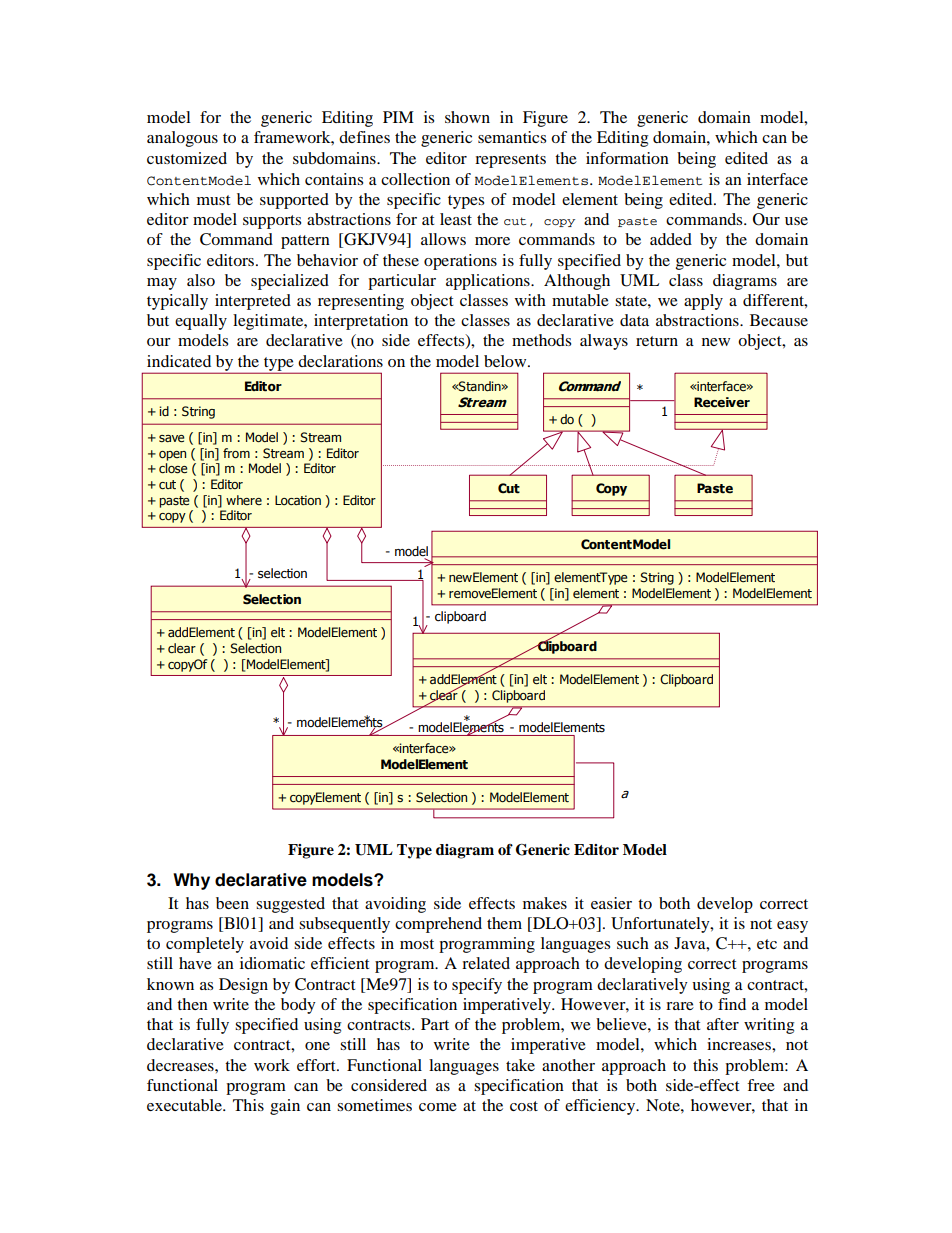  Describe the element at coordinates (761, 1085) in the document. I see `free` at that location.
